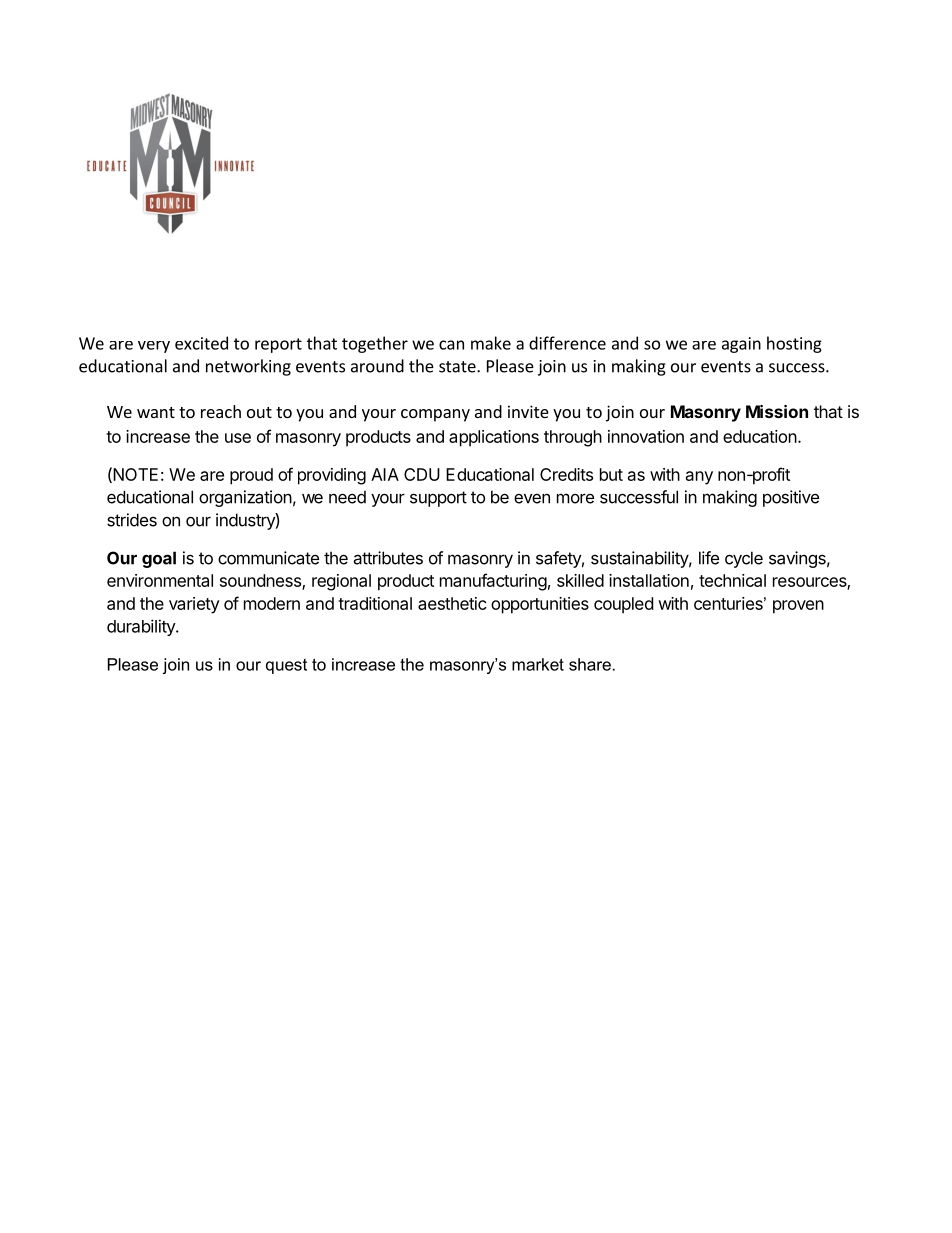 The width and height of the screenshot is (952, 1233). I want to click on quest, so click(286, 666).
